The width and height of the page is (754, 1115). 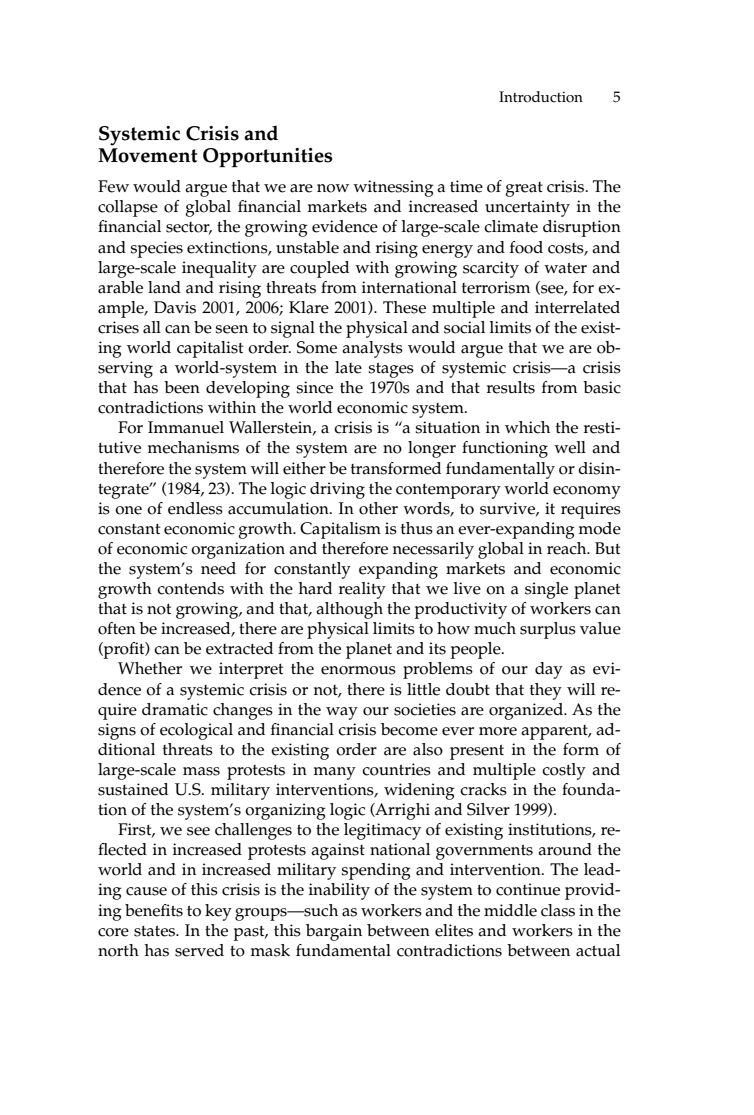 I want to click on which, so click(x=527, y=427).
